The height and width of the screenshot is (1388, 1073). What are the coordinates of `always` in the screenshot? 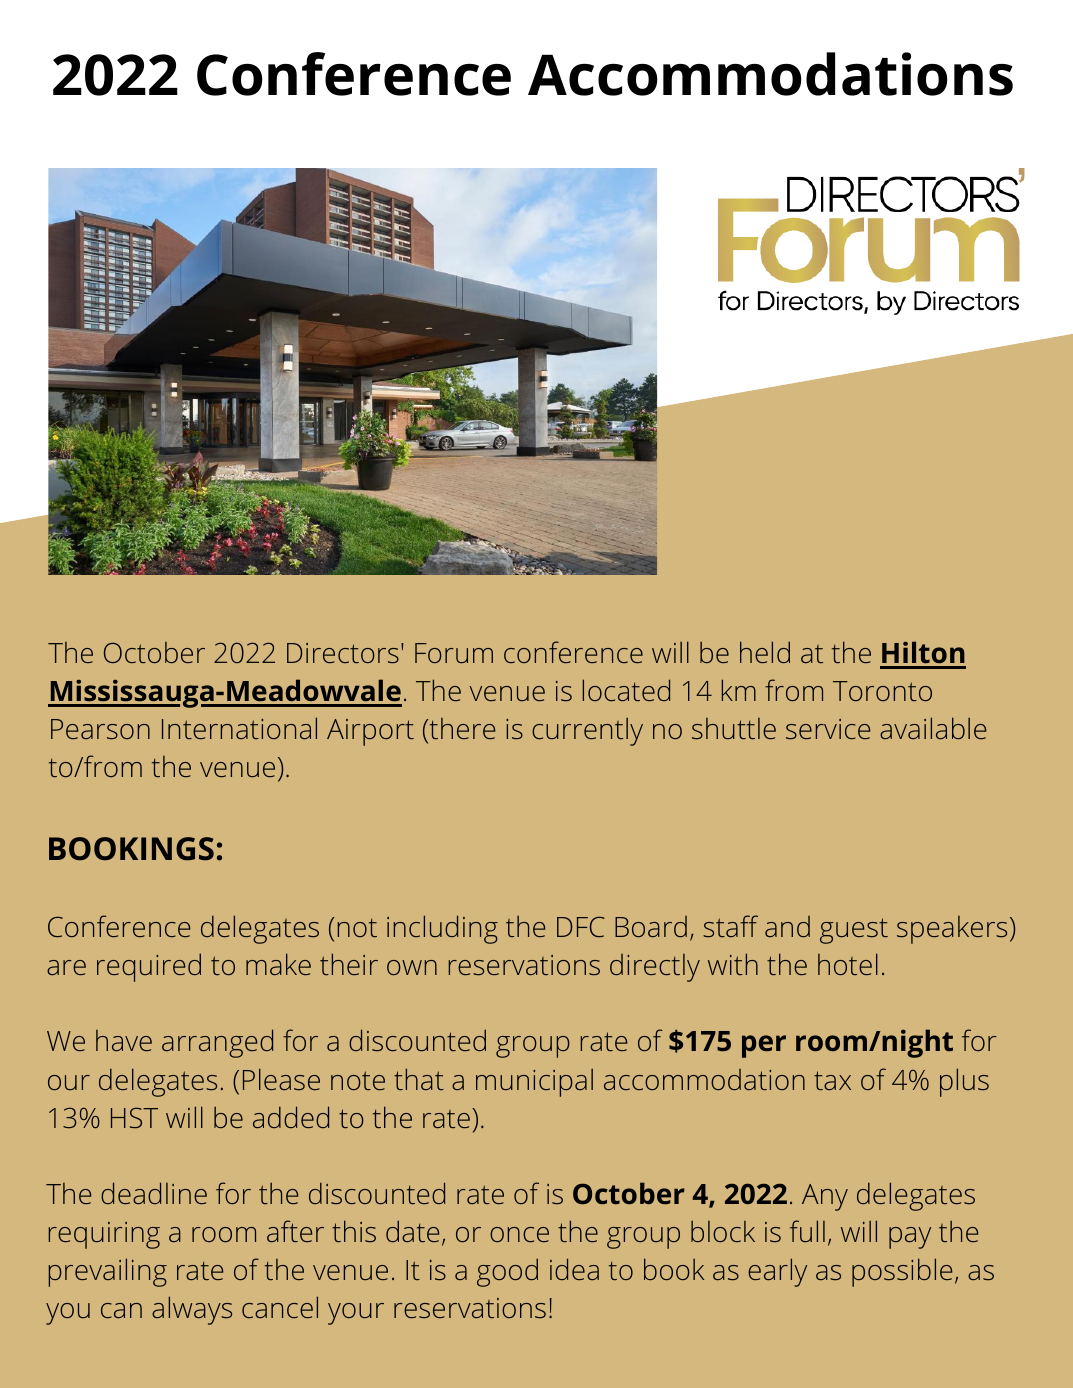 It's located at (192, 1310).
